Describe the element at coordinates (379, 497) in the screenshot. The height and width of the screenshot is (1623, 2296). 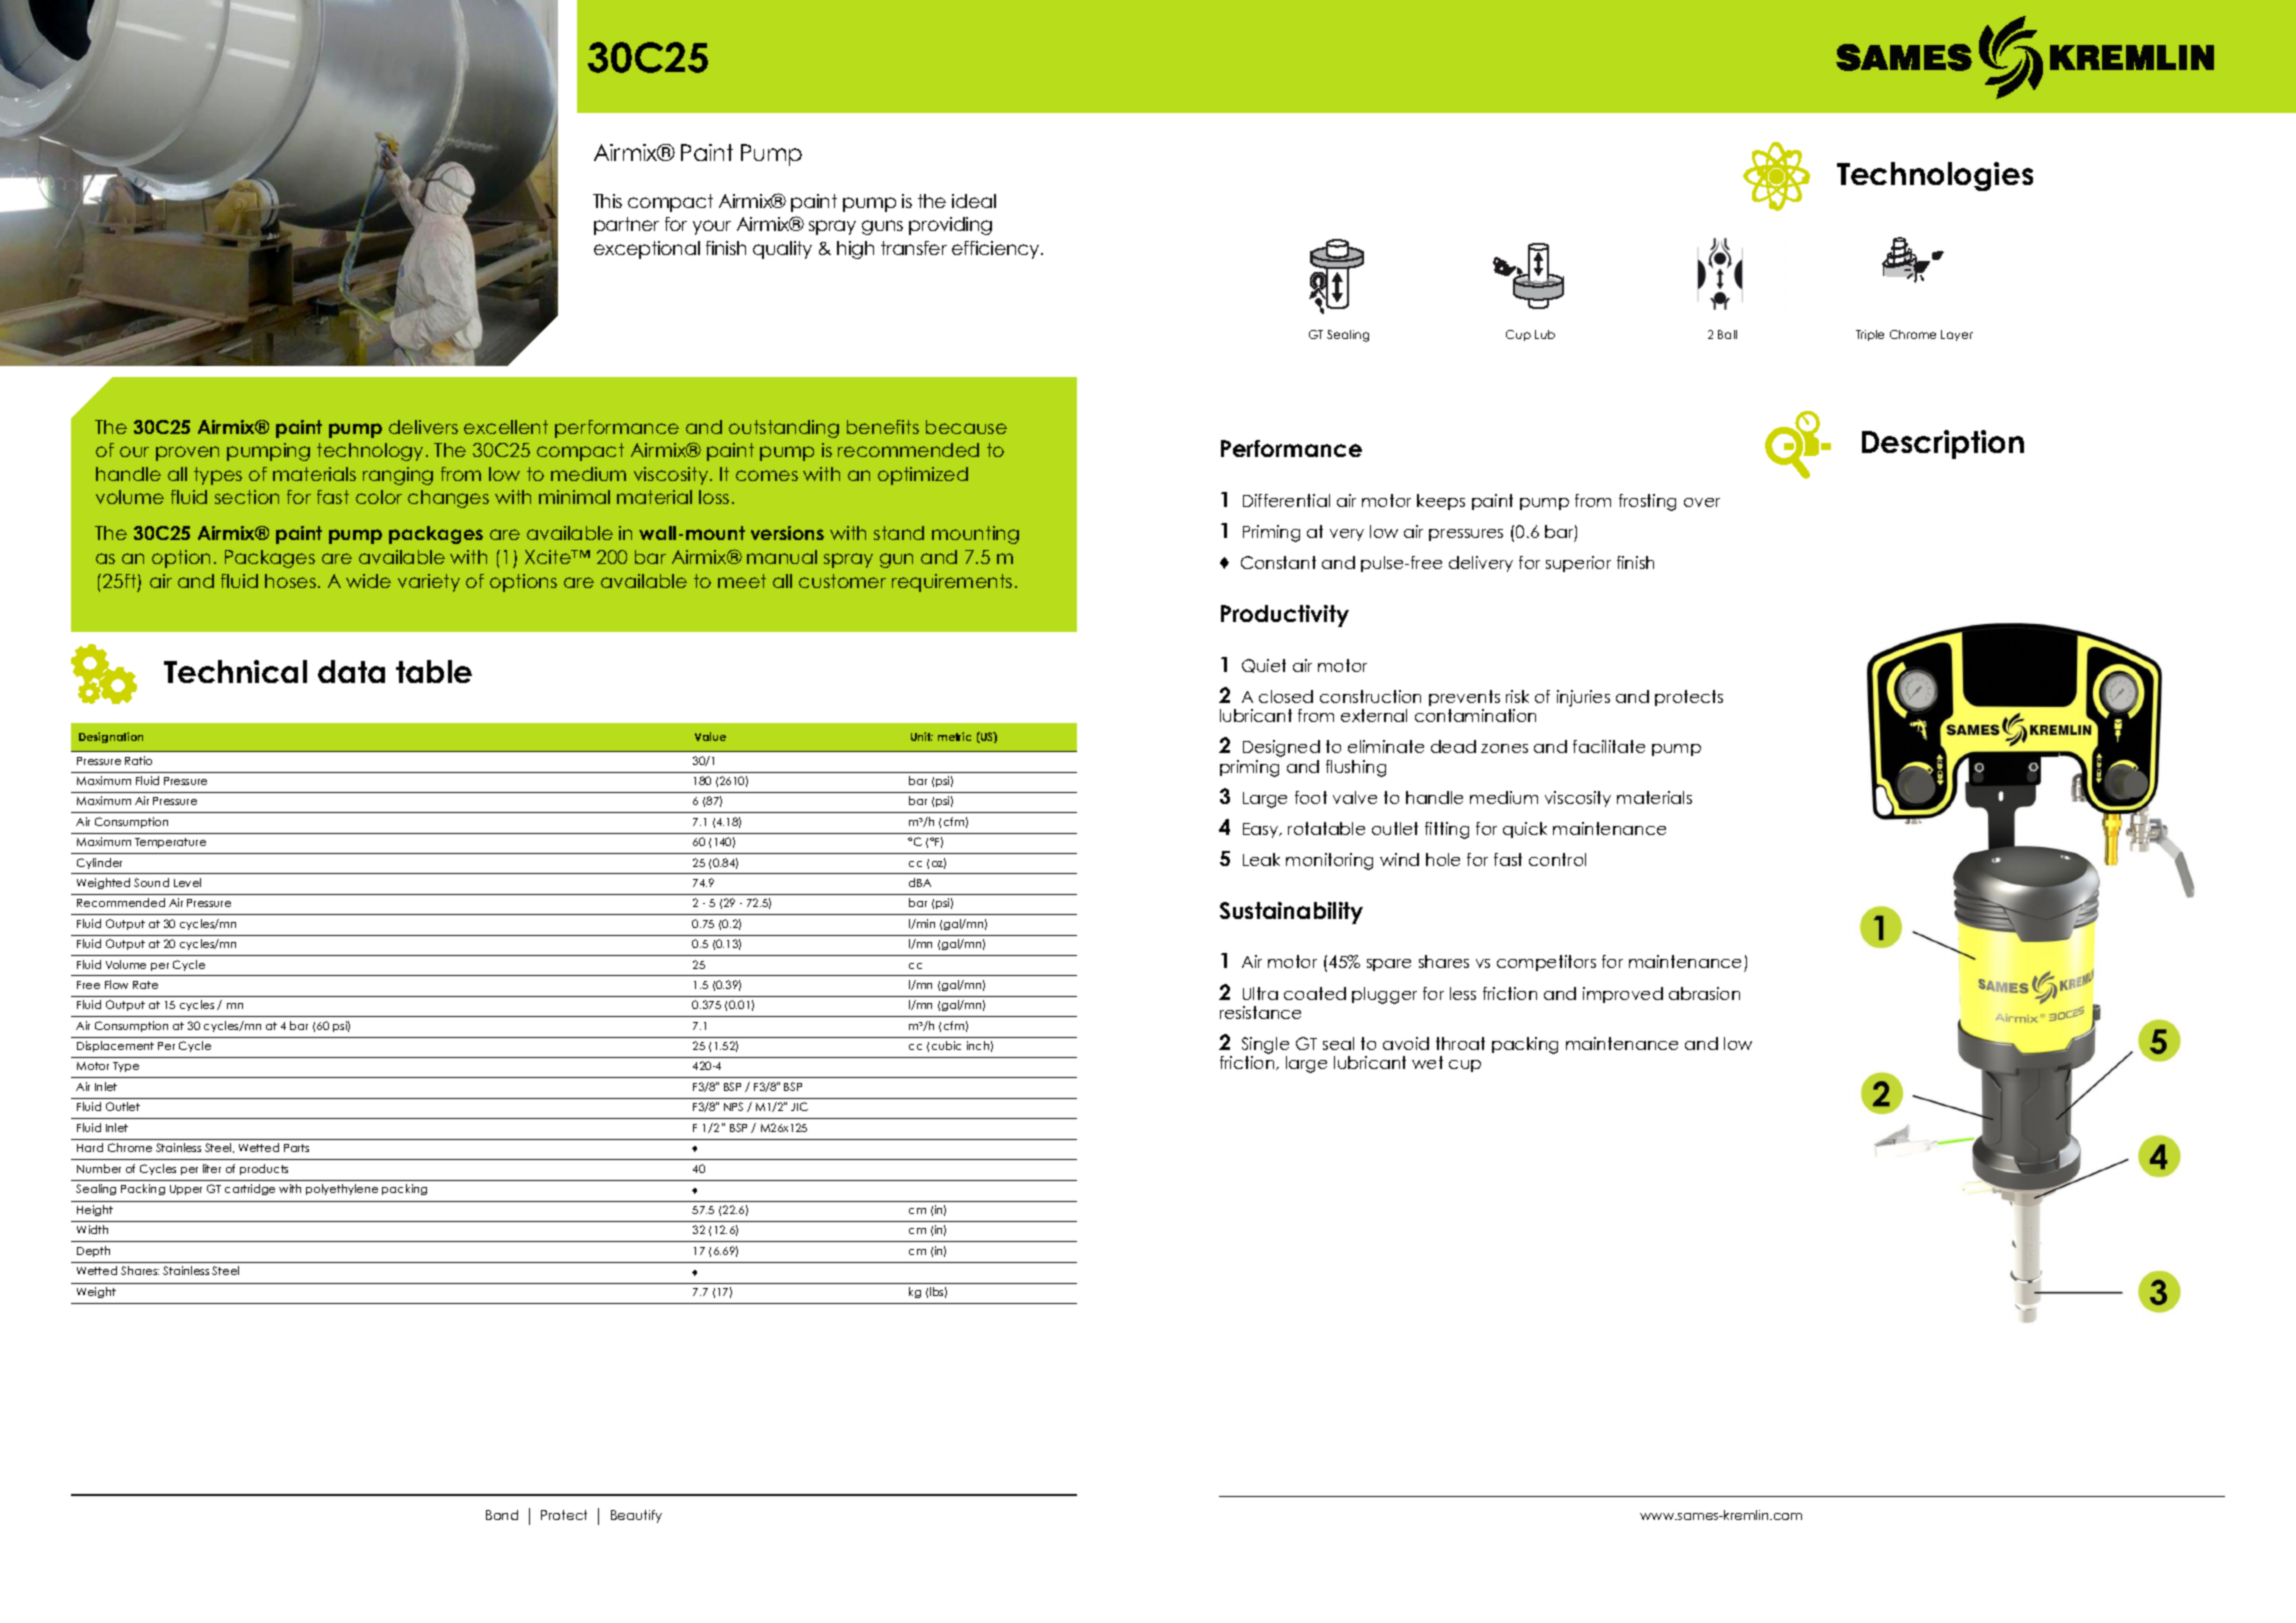
I see `color` at that location.
